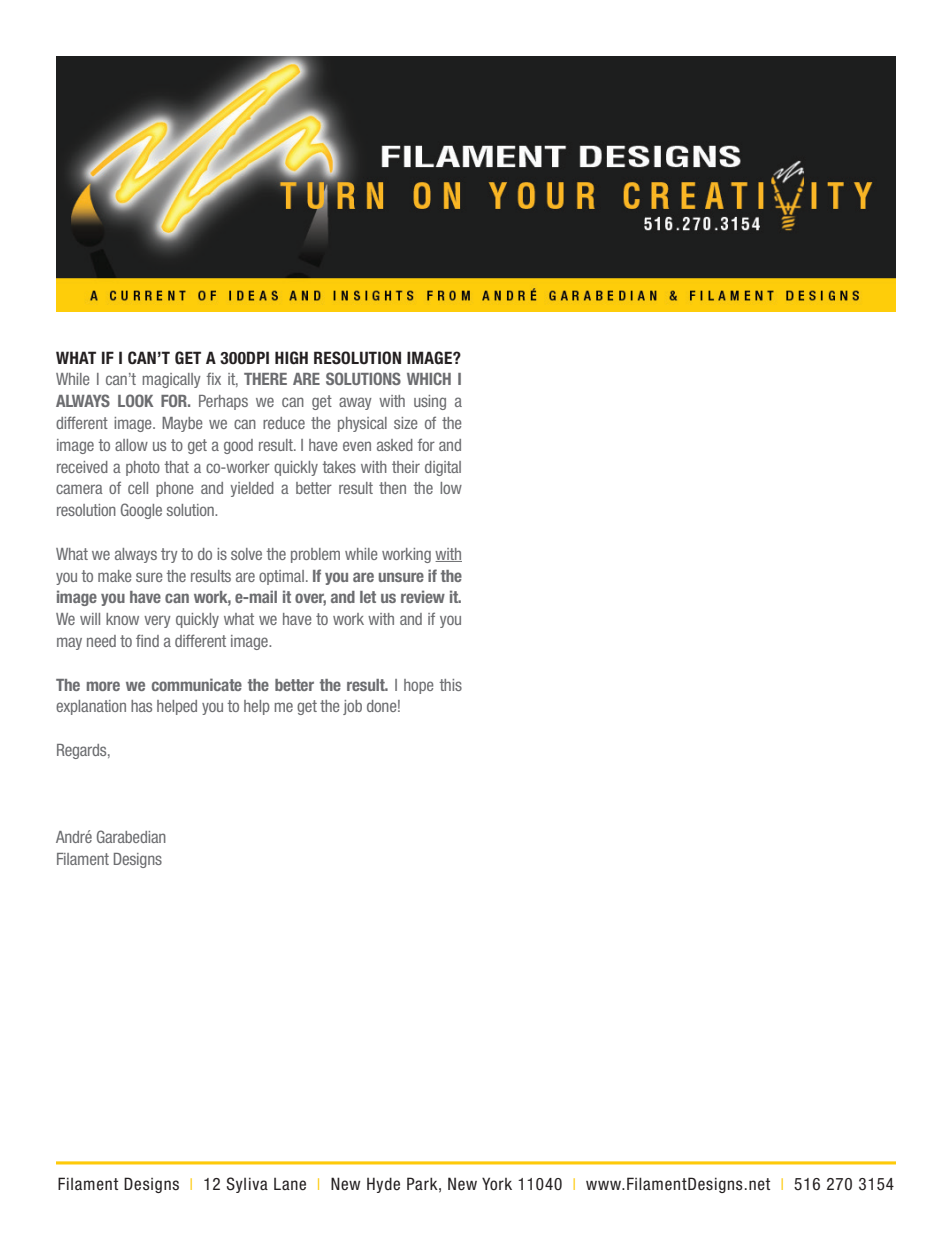  I want to click on job, so click(352, 707).
